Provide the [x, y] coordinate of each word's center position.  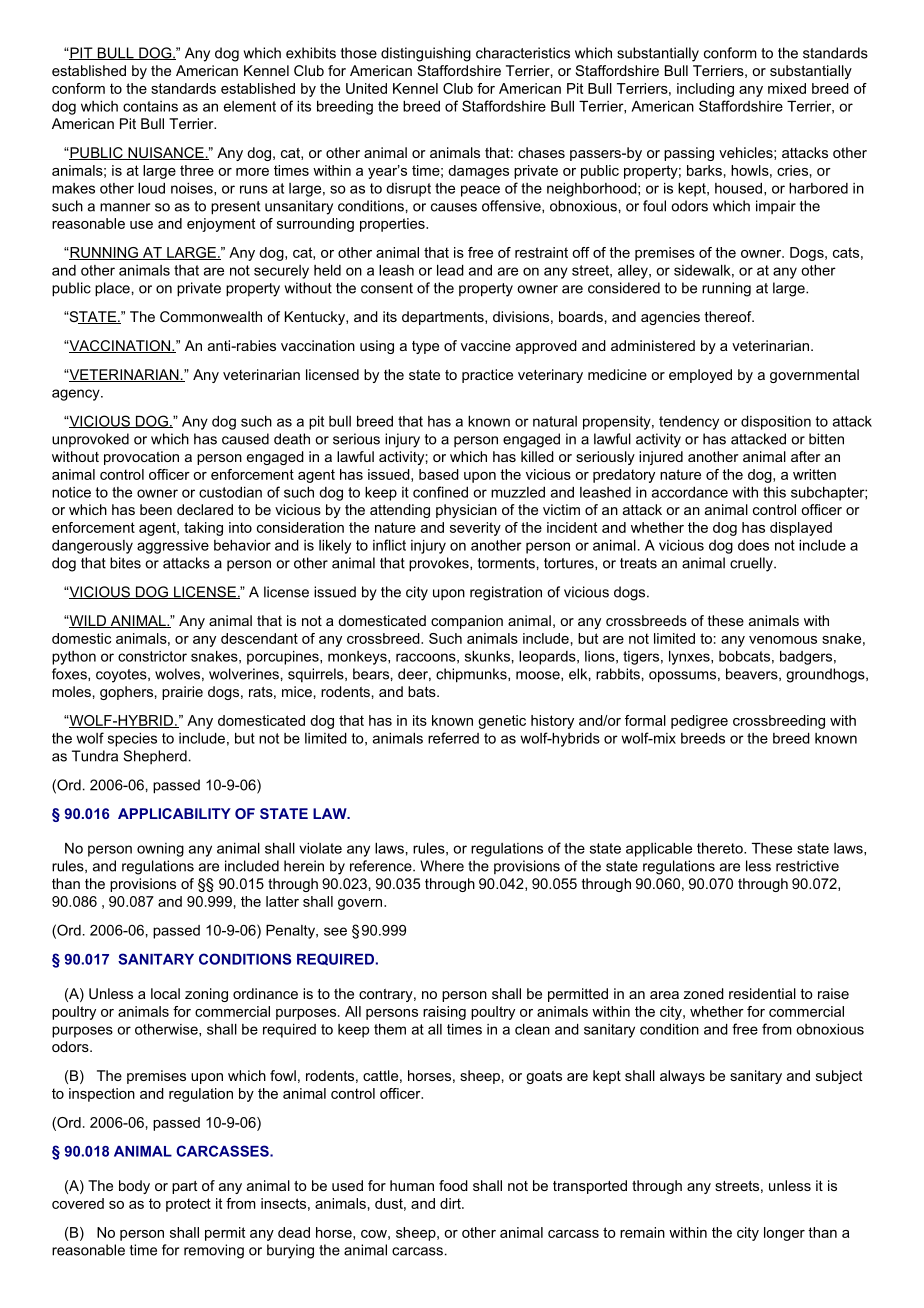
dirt [451, 1203]
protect [188, 1205]
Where [442, 866]
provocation [141, 458]
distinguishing [426, 54]
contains [150, 106]
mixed [787, 88]
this [774, 492]
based [439, 474]
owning [160, 850]
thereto [721, 848]
